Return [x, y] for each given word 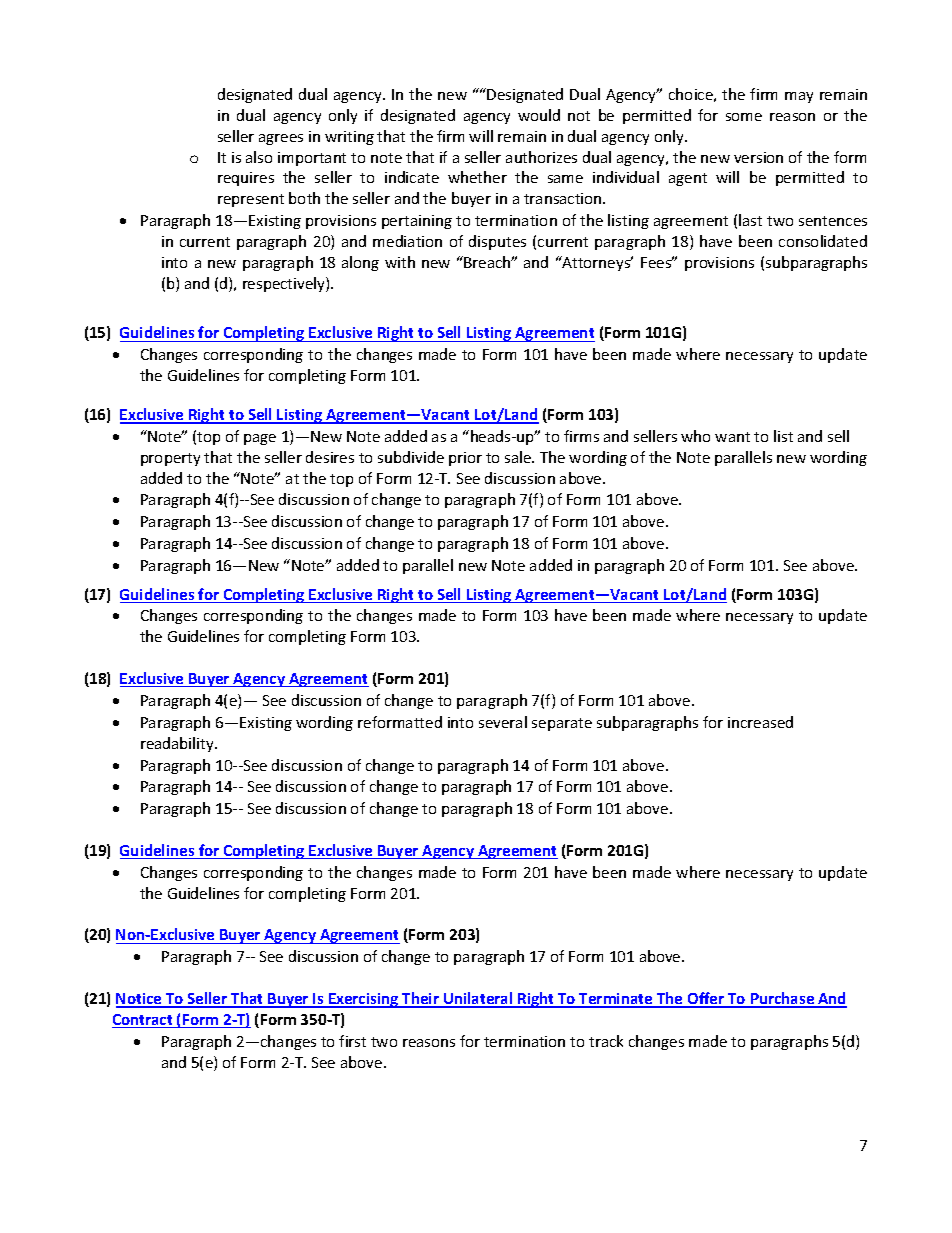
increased [760, 722]
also [259, 157]
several [503, 722]
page [260, 439]
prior [465, 459]
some [744, 117]
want [732, 437]
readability [178, 744]
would [539, 115]
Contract [143, 1021]
